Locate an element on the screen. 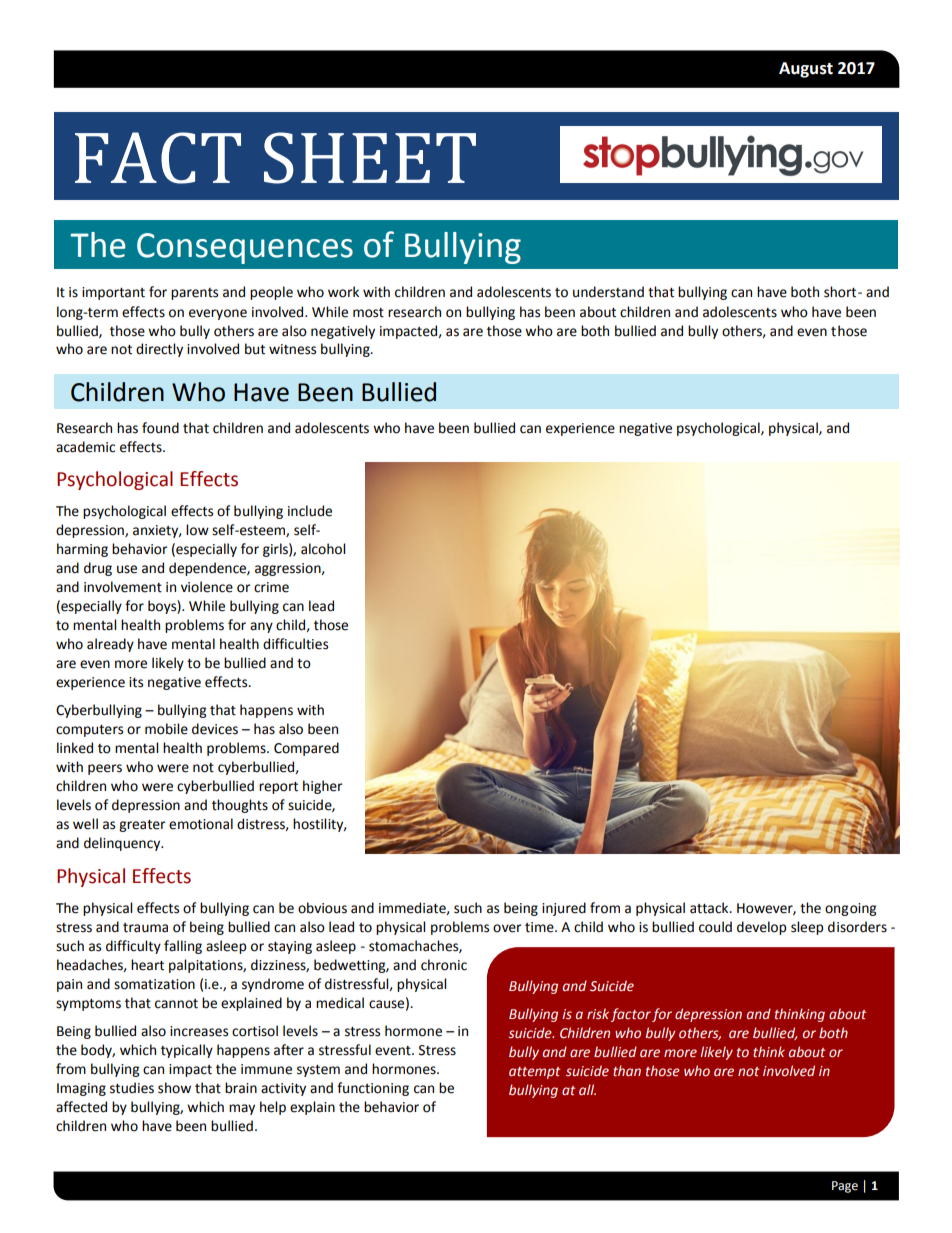 The image size is (952, 1233). include is located at coordinates (310, 511).
